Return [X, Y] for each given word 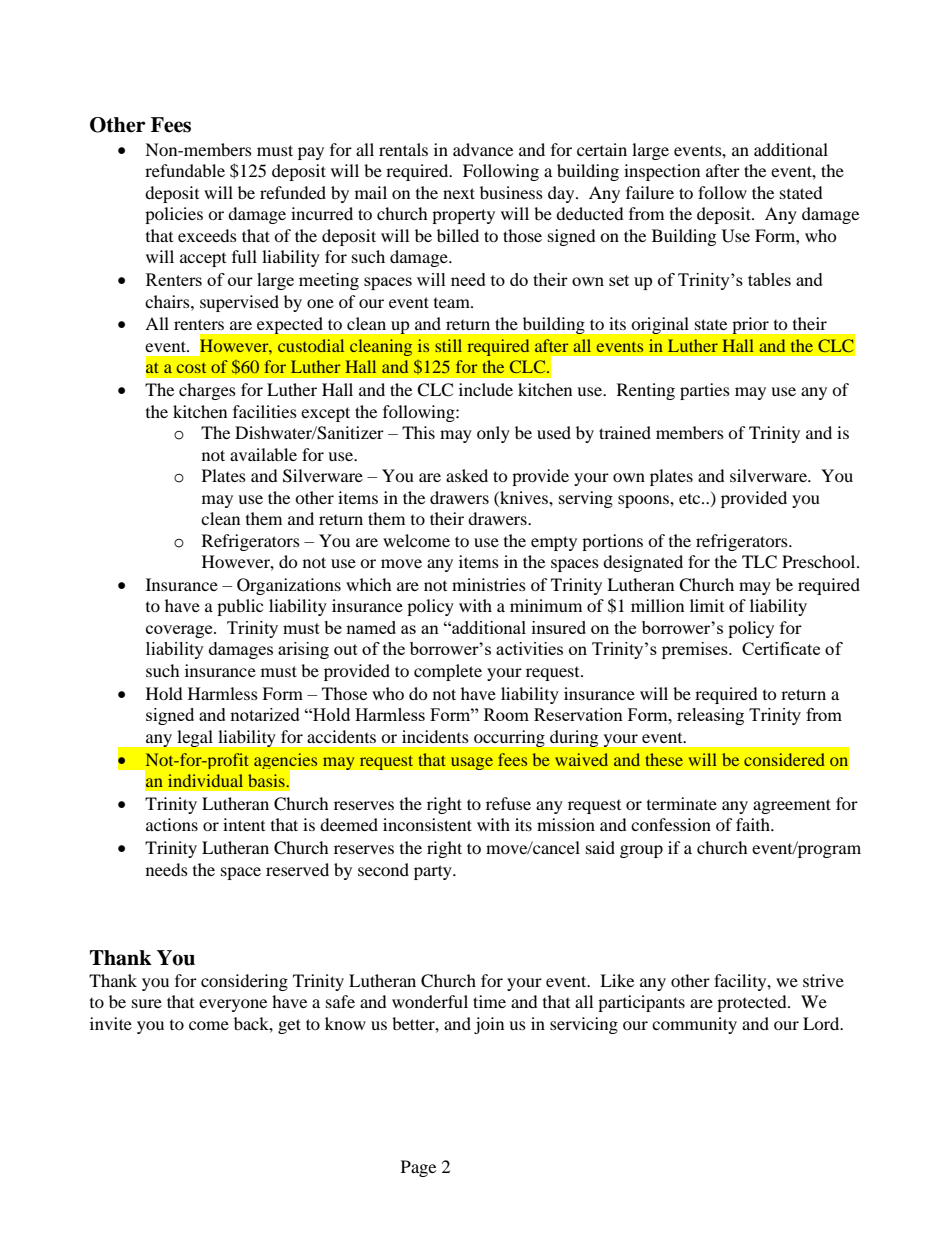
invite [111, 1023]
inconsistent [427, 824]
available [263, 454]
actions [172, 824]
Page [418, 1168]
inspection [662, 172]
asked [467, 475]
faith [754, 824]
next [459, 193]
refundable [185, 170]
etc [691, 499]
